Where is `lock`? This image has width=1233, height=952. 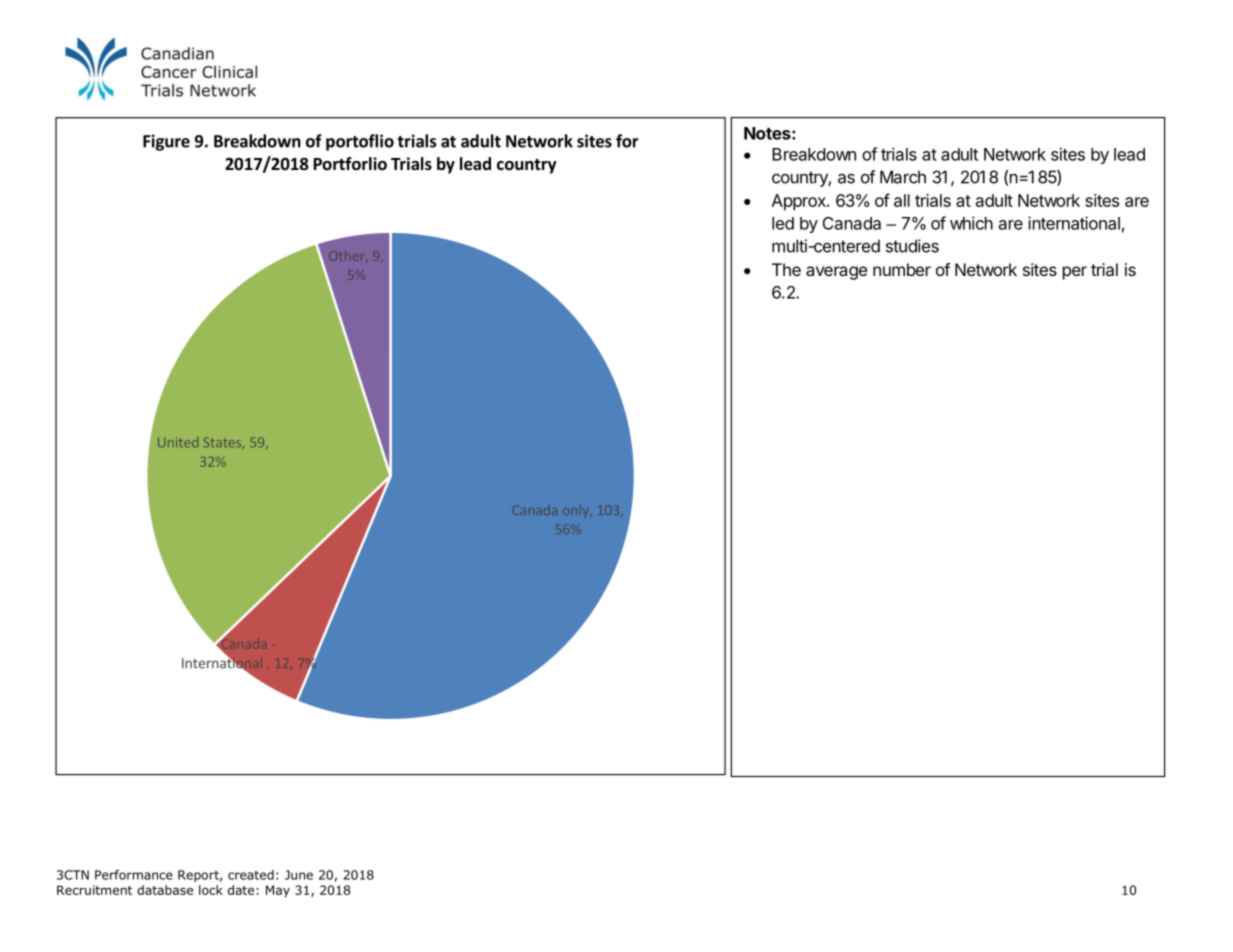 lock is located at coordinates (211, 890).
